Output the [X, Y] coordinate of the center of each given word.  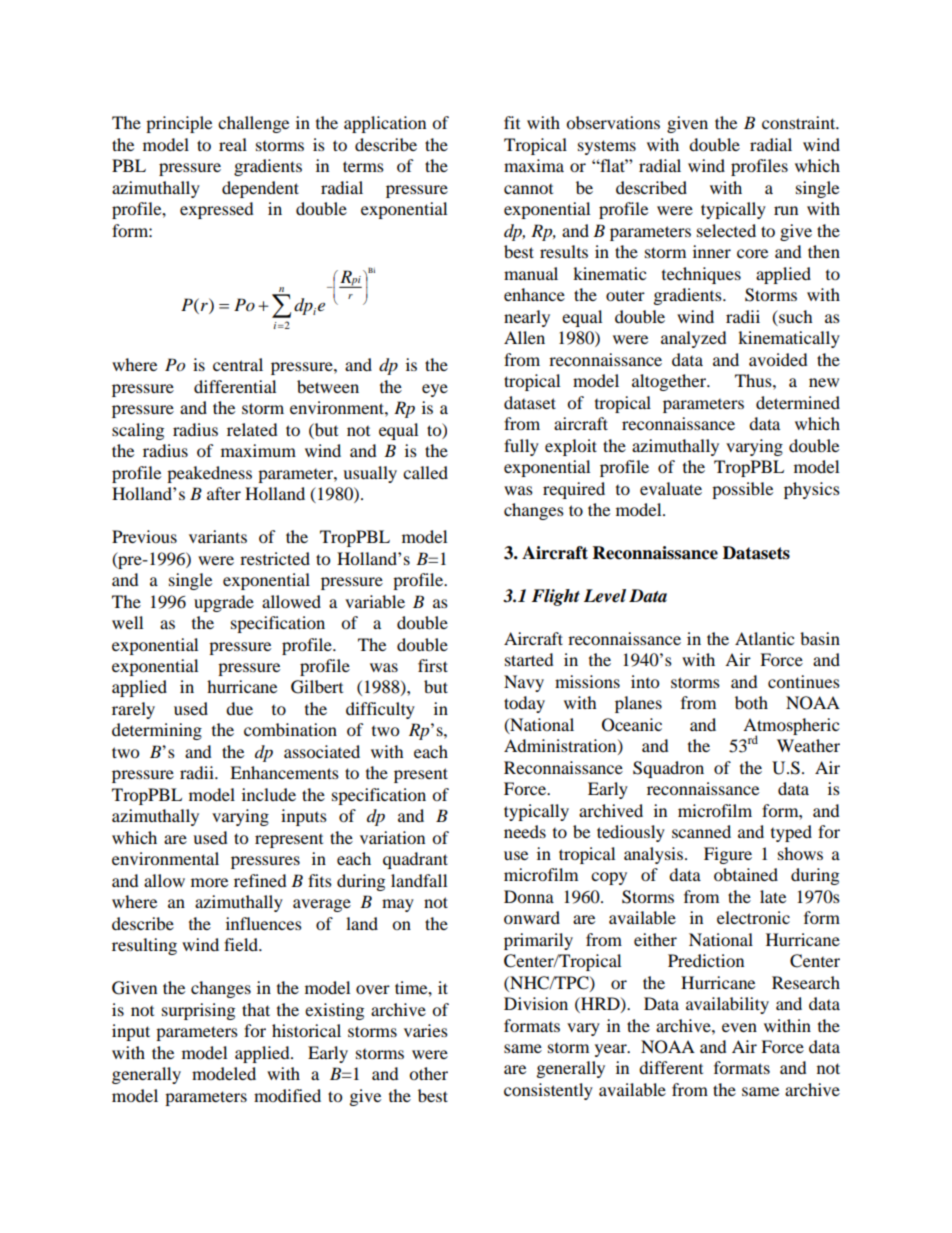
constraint [800, 122]
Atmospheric [791, 727]
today [524, 704]
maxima [534, 165]
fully [521, 447]
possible [742, 490]
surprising [198, 1011]
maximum [258, 450]
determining [157, 731]
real [233, 144]
